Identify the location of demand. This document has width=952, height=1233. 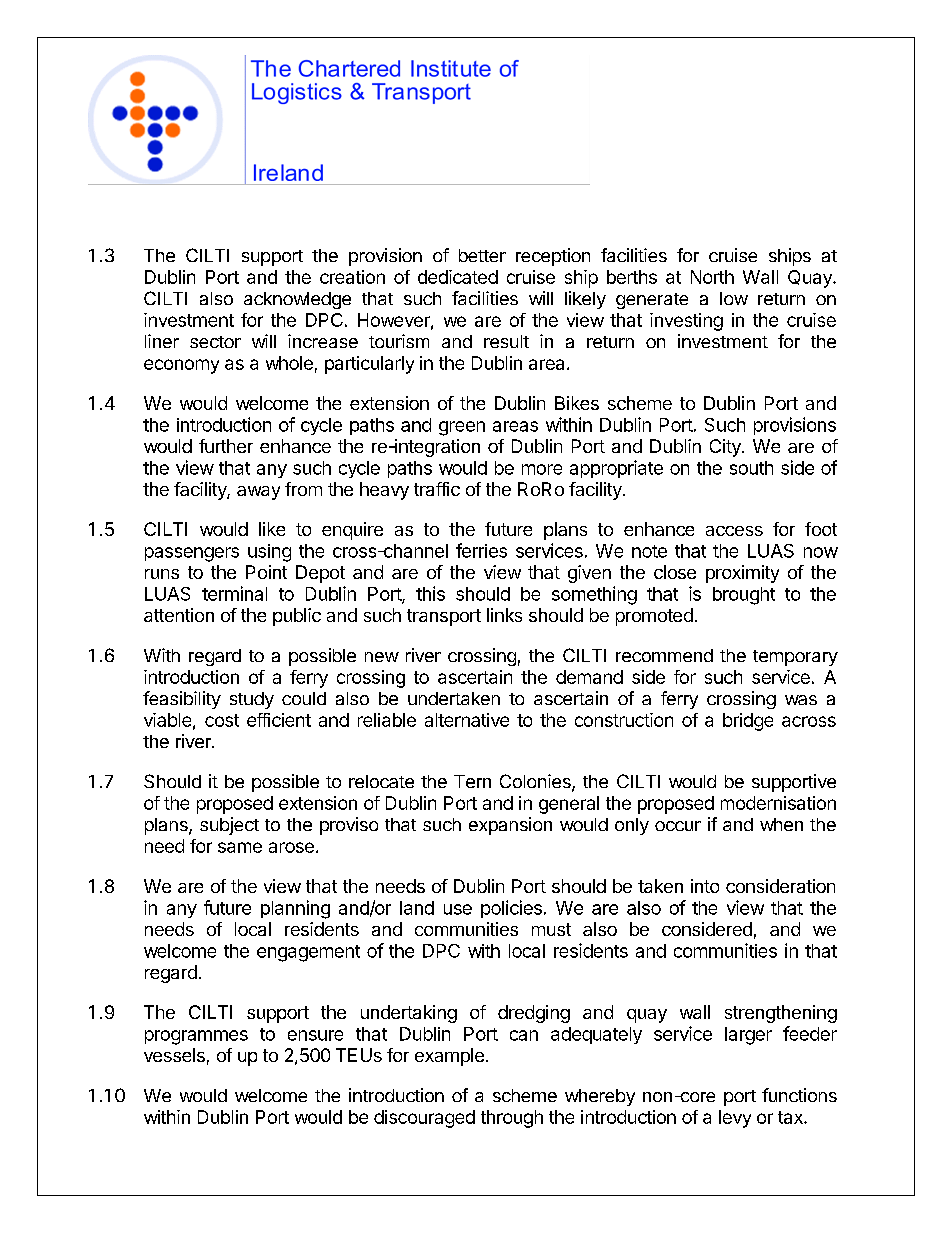
(589, 677).
